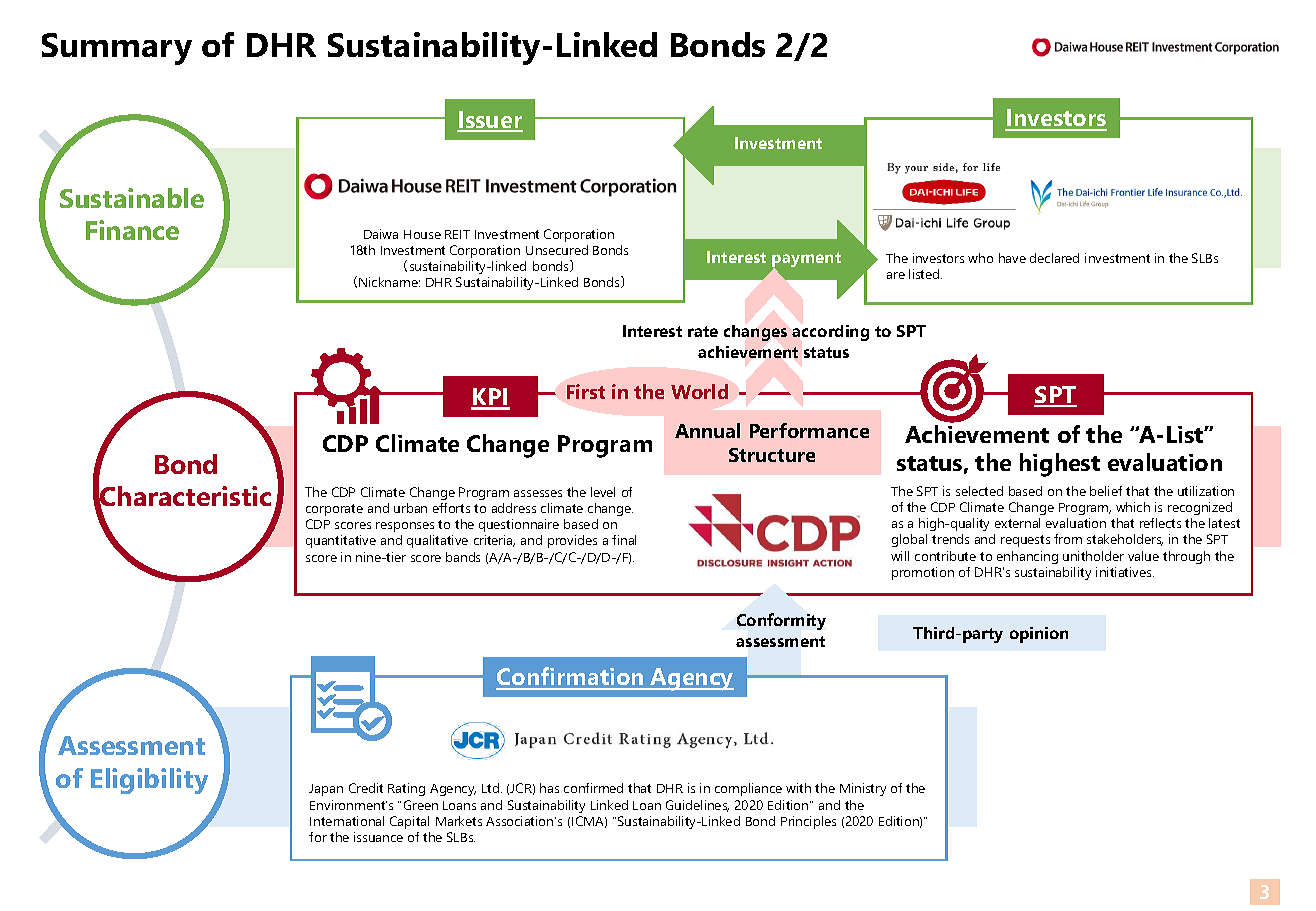  What do you see at coordinates (707, 430) in the image?
I see `Annual` at bounding box center [707, 430].
